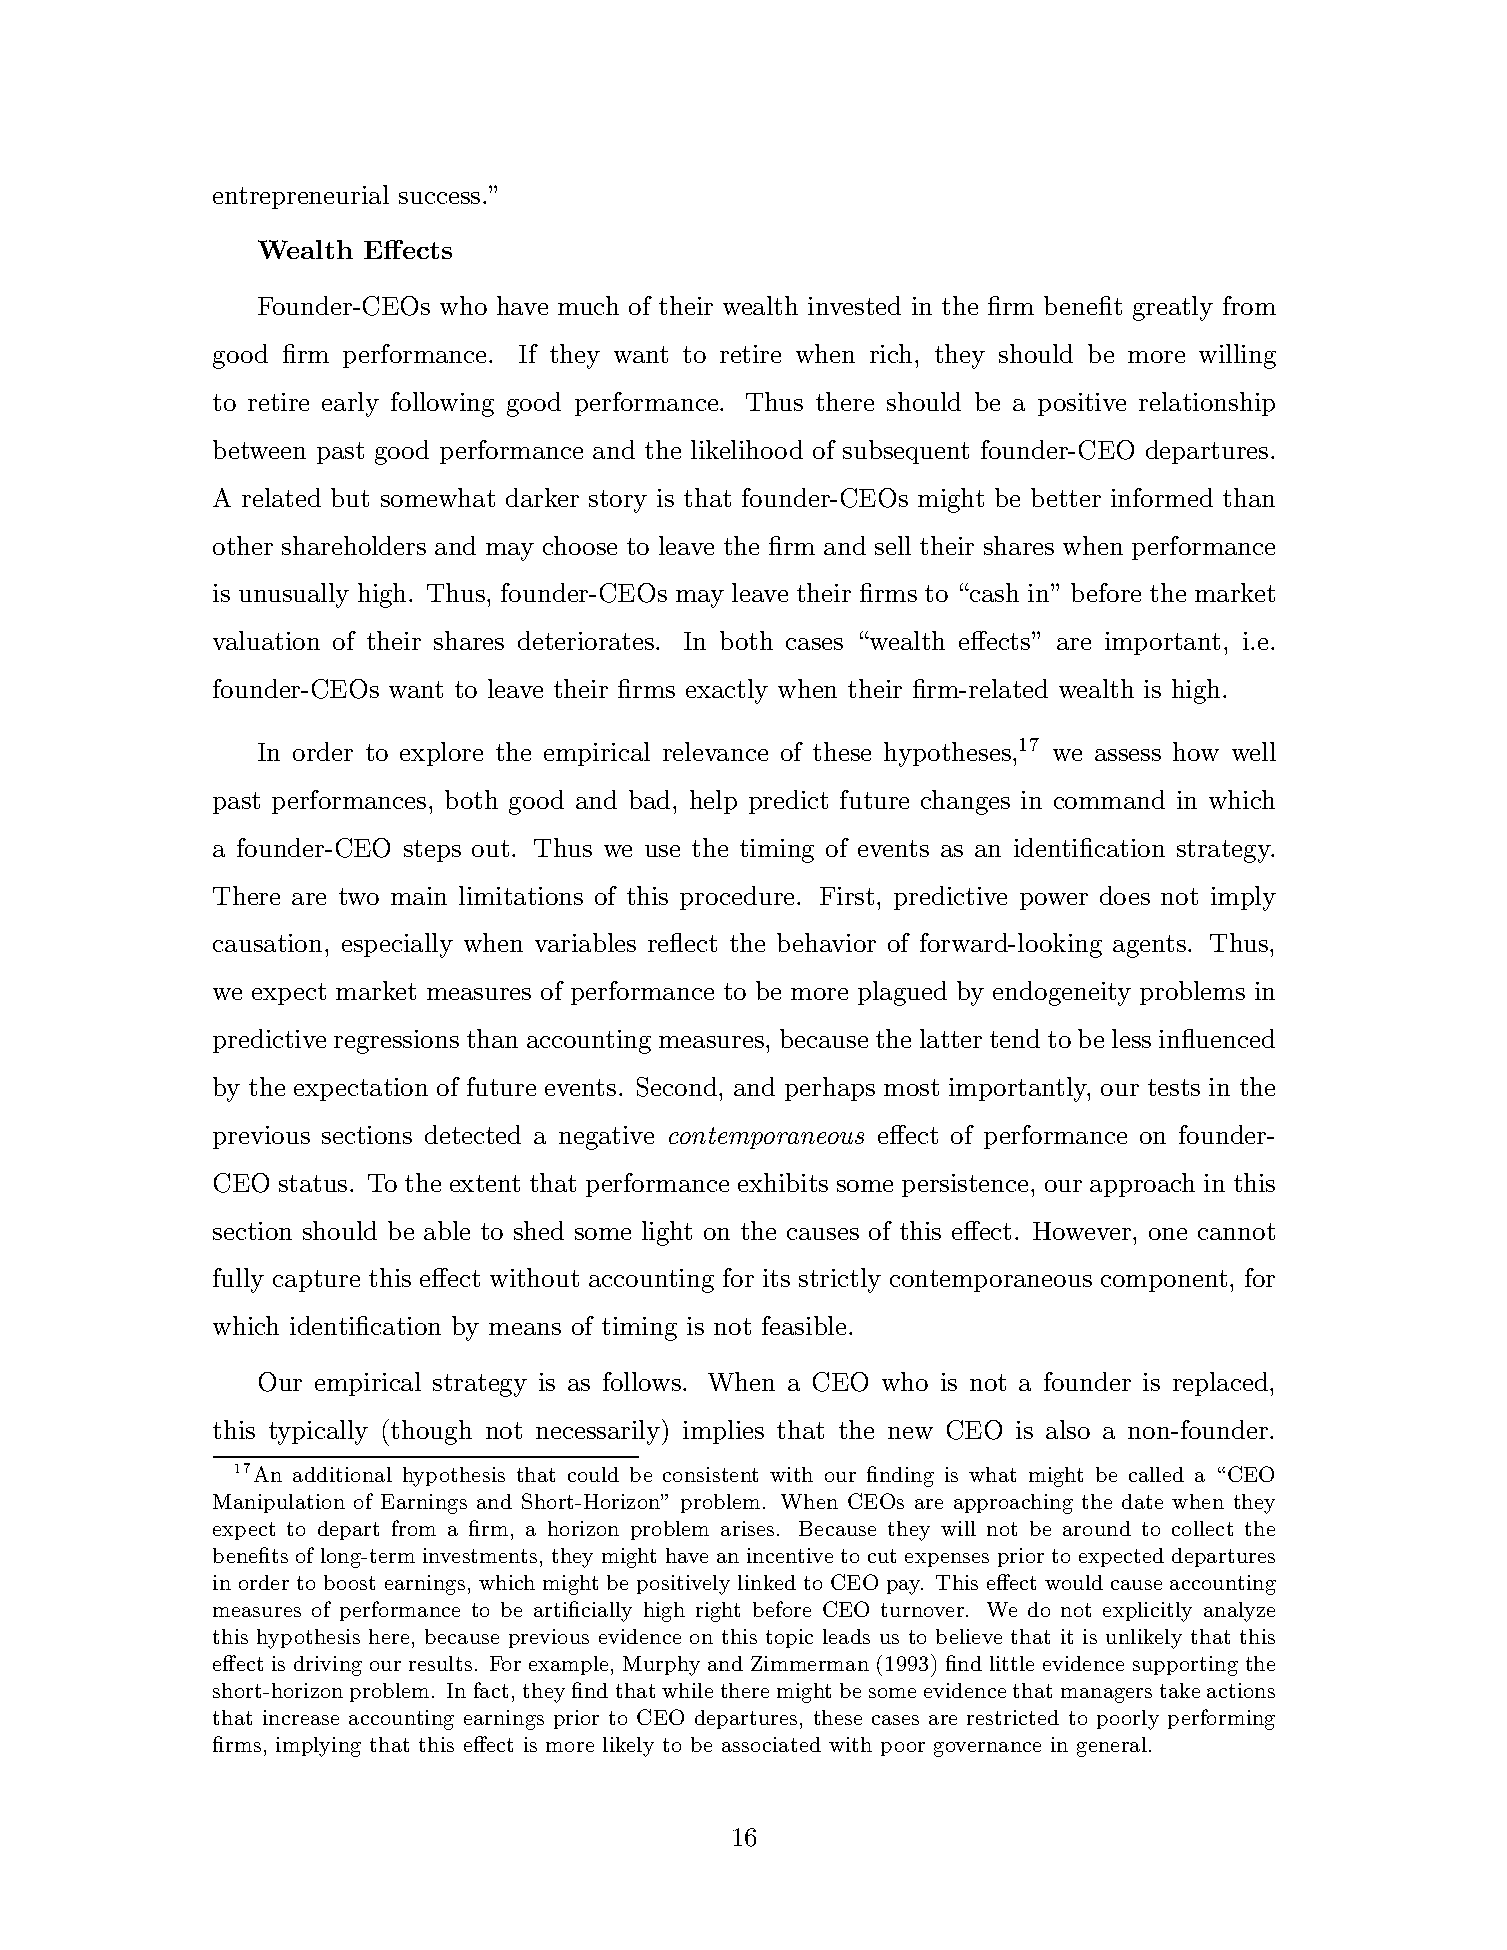 Image resolution: width=1507 pixels, height=1950 pixels. I want to click on invested, so click(854, 305).
